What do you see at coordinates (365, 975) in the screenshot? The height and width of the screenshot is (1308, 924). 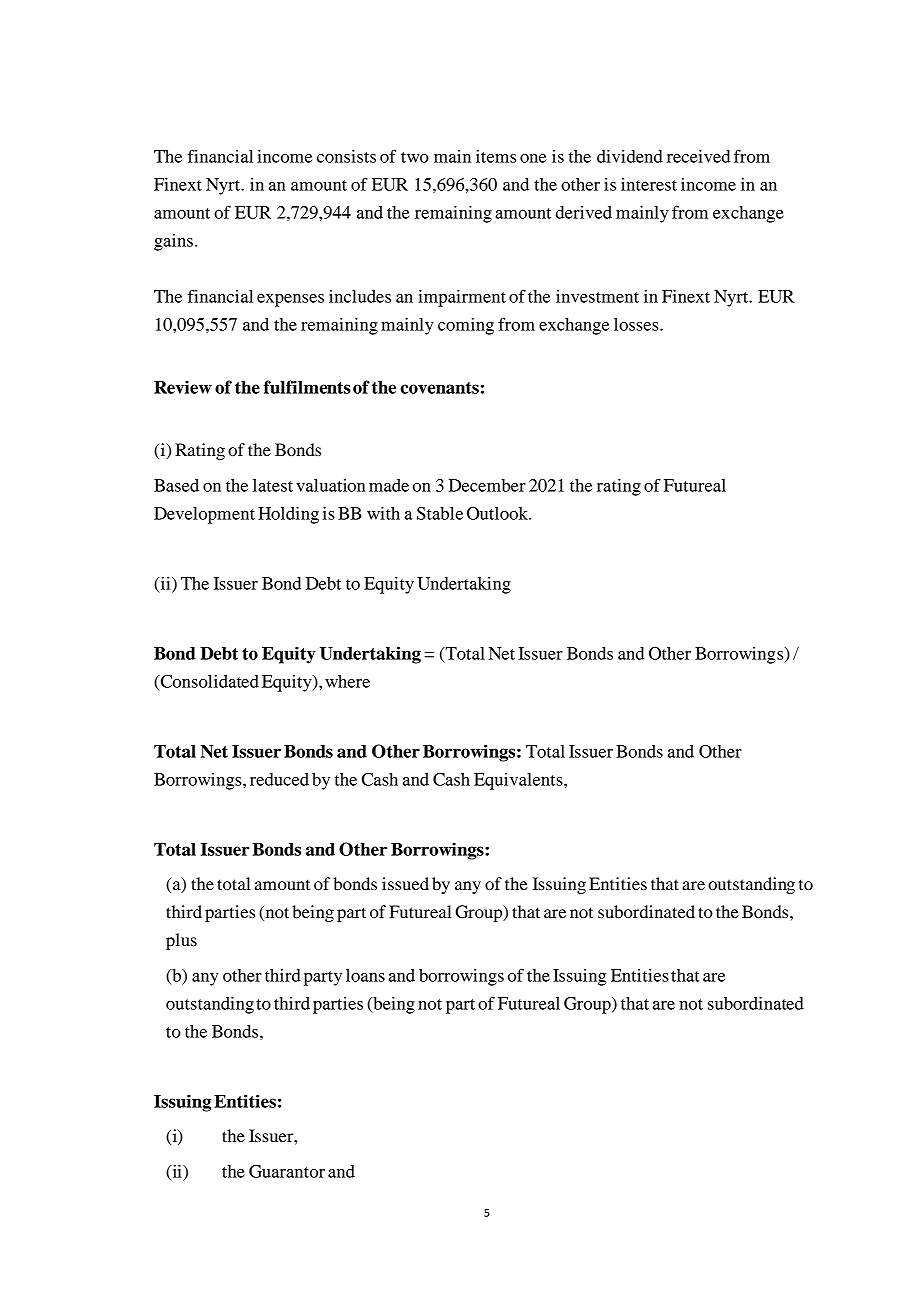 I see `loans` at bounding box center [365, 975].
